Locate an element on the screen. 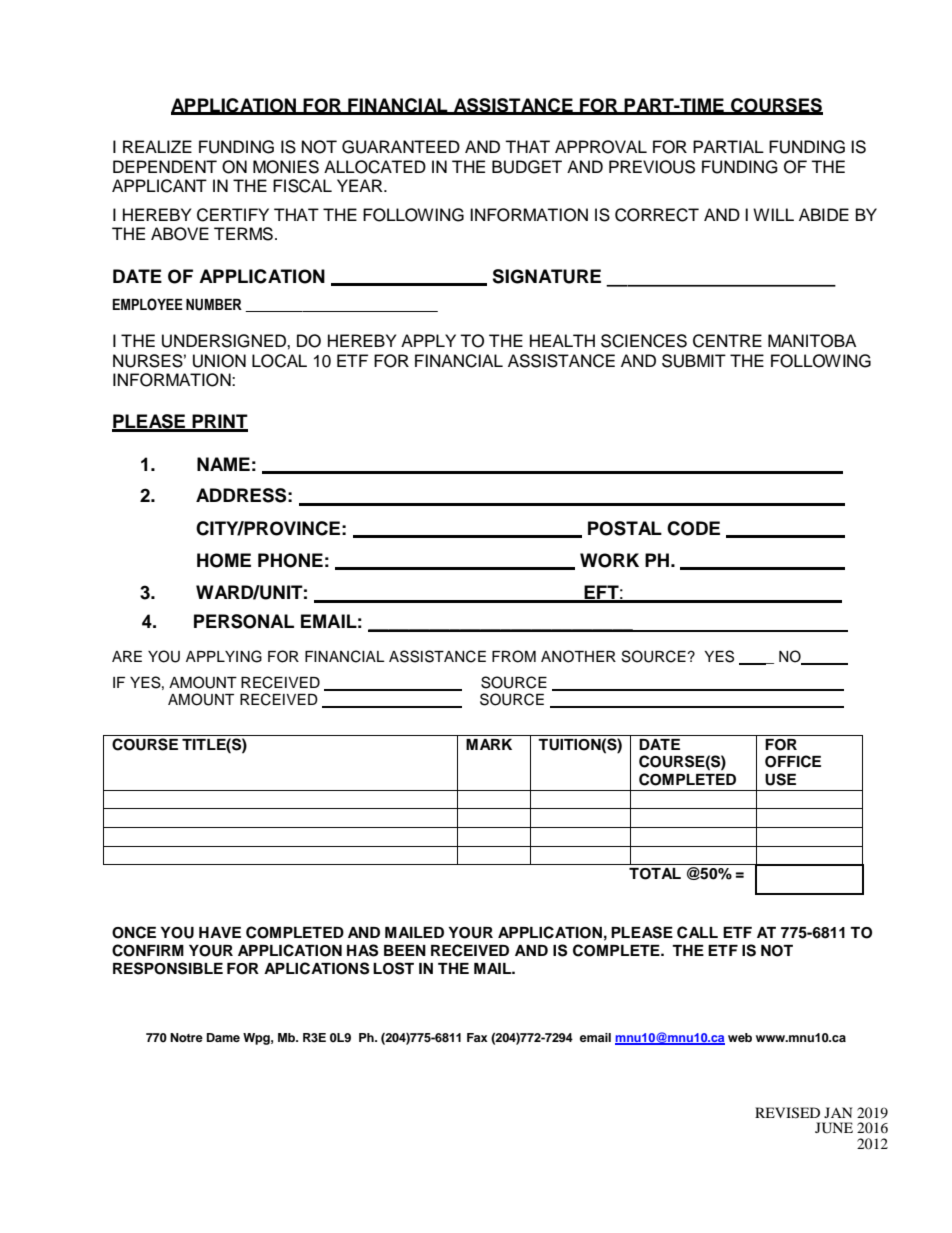  CODE is located at coordinates (693, 528).
